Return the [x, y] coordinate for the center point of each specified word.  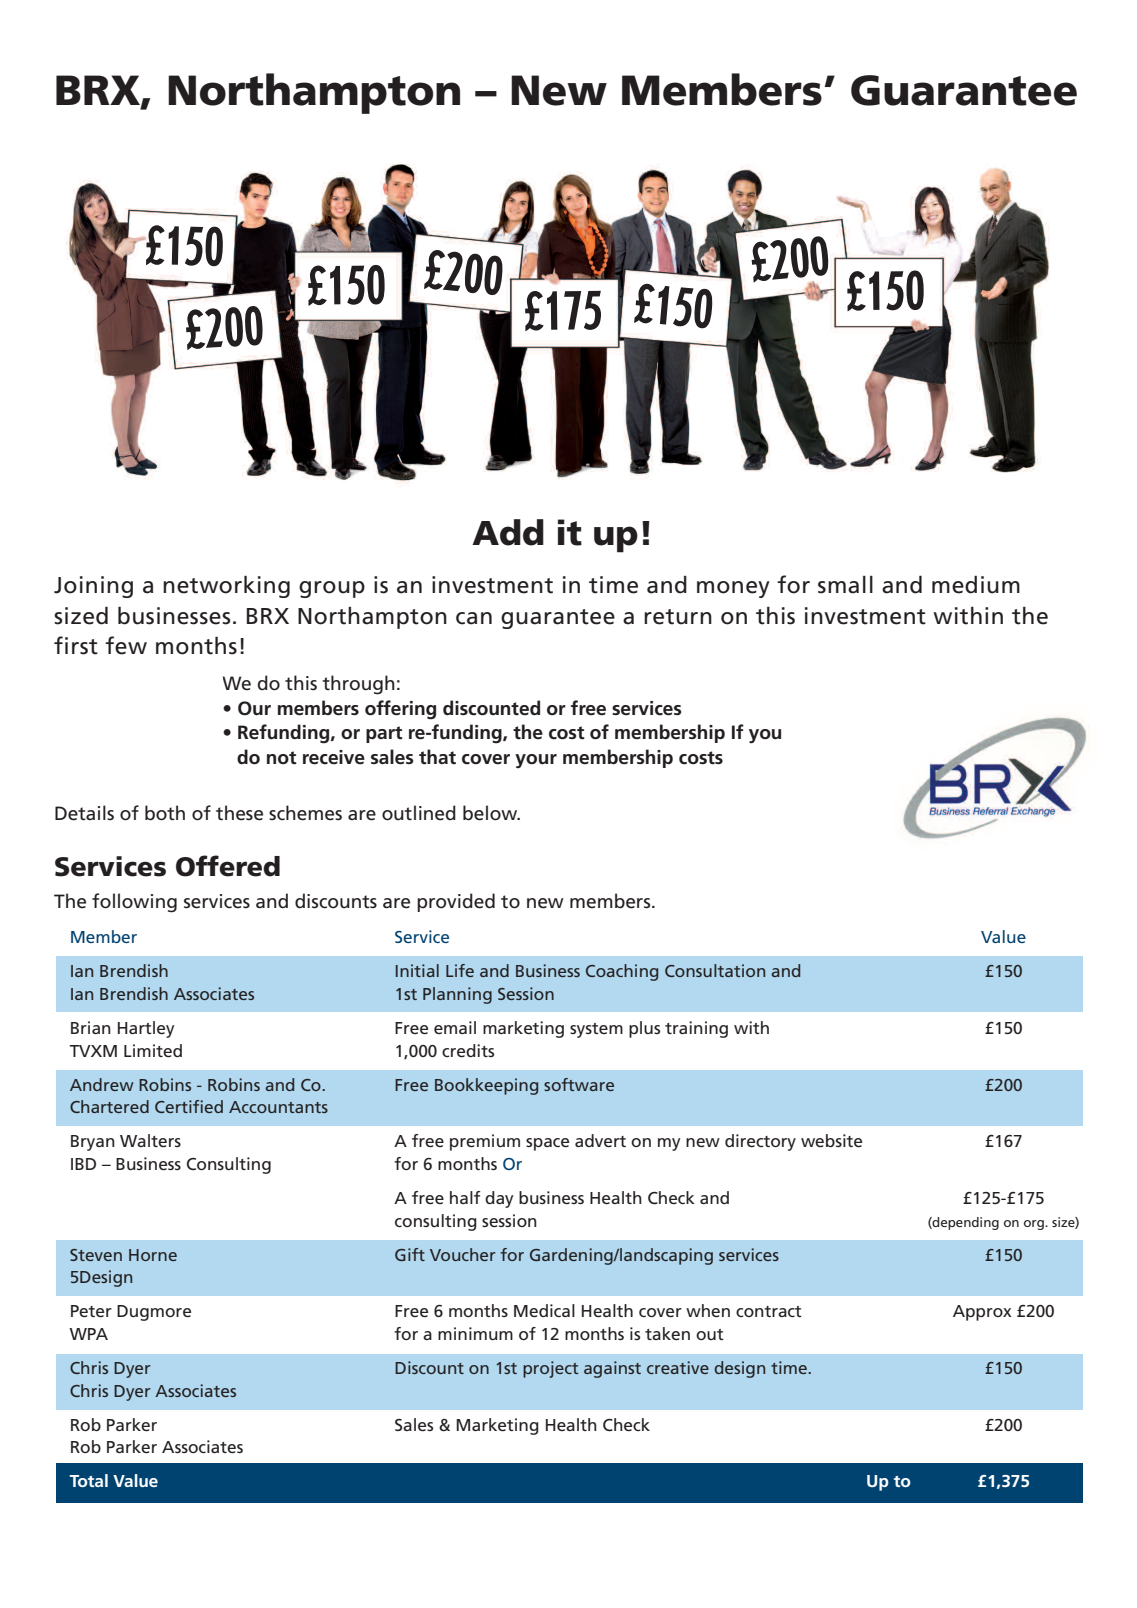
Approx [982, 1313]
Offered [228, 866]
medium [976, 585]
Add [508, 532]
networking [226, 587]
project [550, 1369]
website [831, 1140]
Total [88, 1480]
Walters [150, 1140]
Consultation [715, 970]
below [491, 813]
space [547, 1144]
